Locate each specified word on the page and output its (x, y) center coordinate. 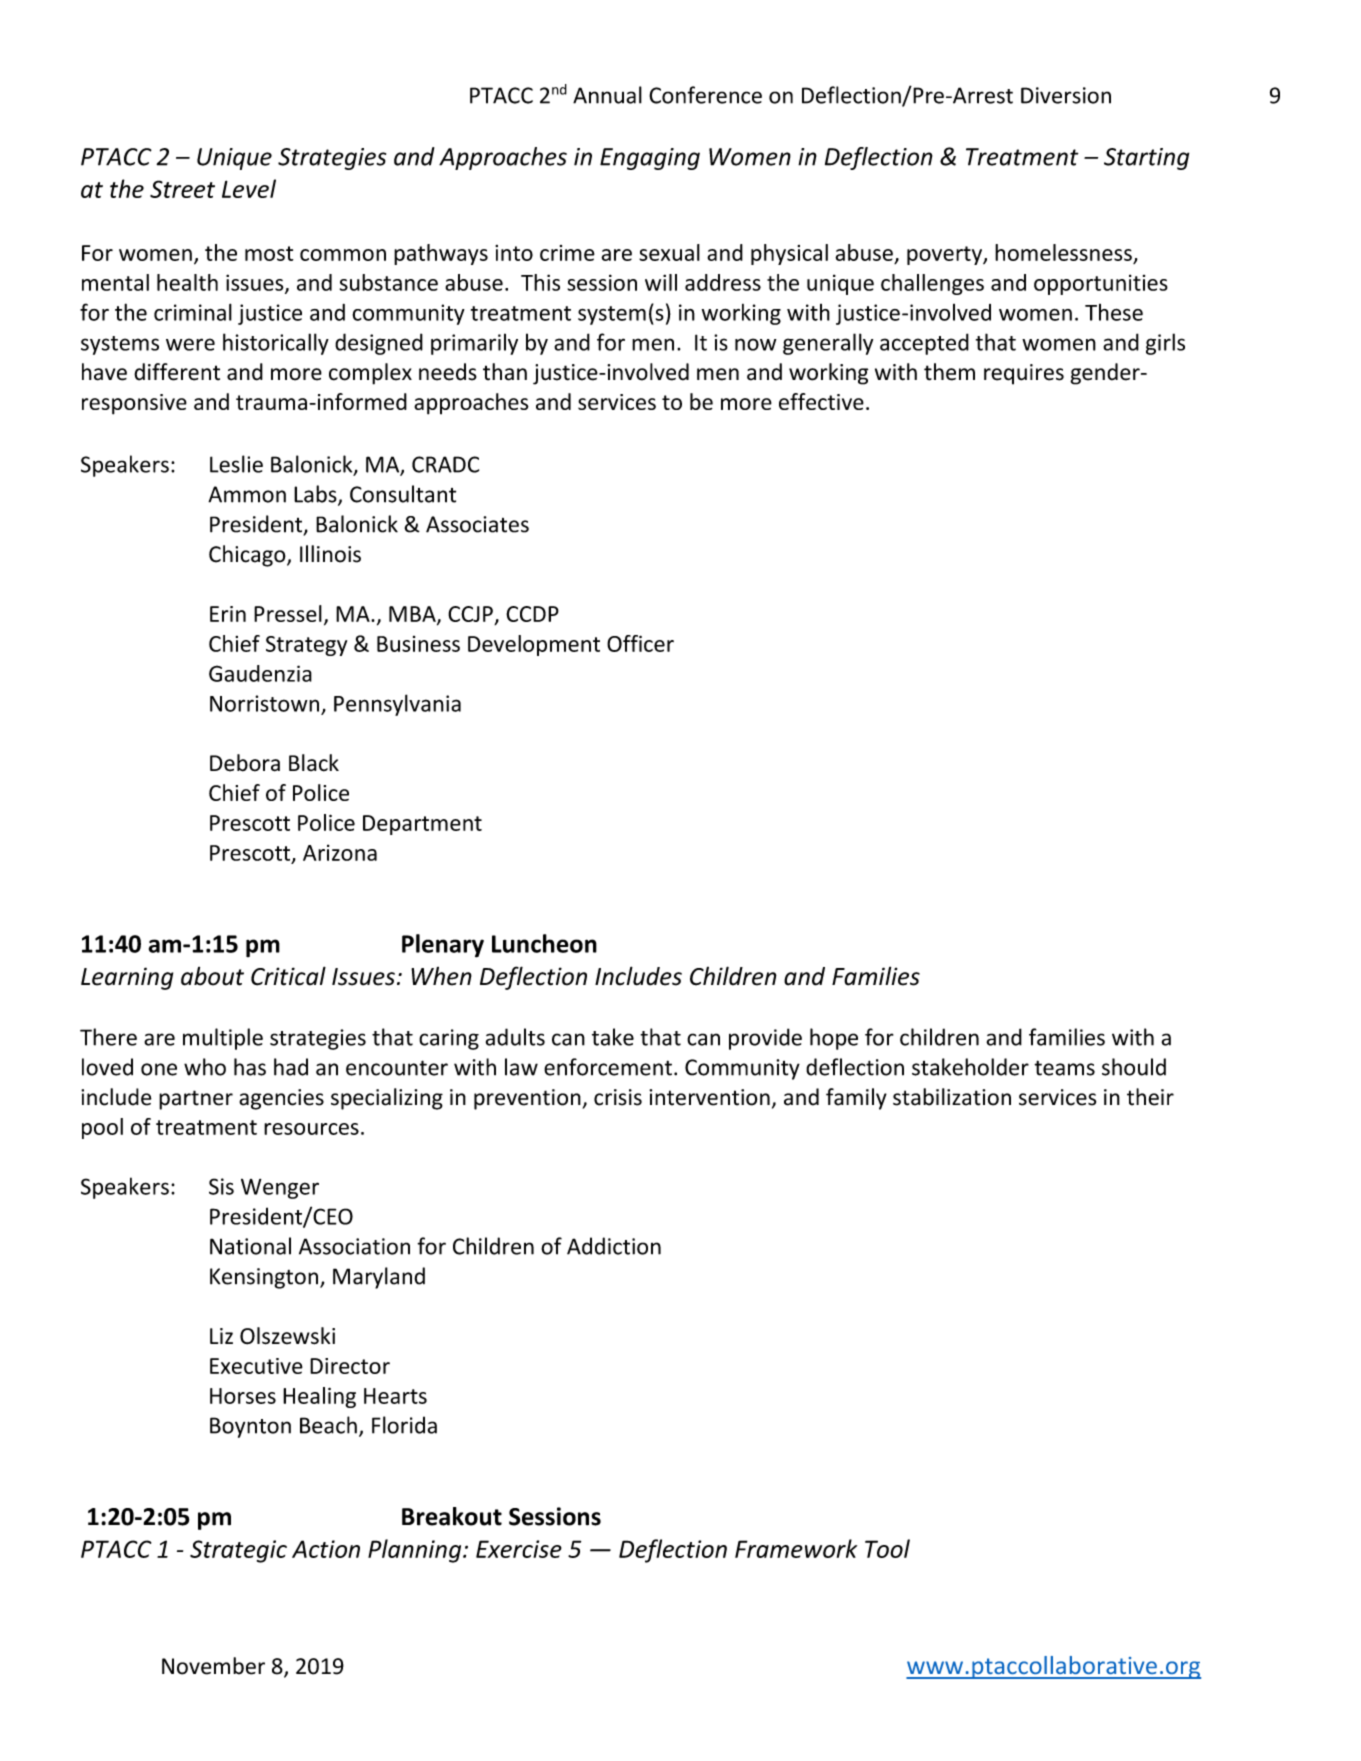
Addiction (614, 1246)
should (1134, 1067)
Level (249, 188)
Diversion (1066, 95)
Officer (640, 643)
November (213, 1666)
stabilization (952, 1097)
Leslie (236, 464)
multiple (223, 1039)
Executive (256, 1366)
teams (1064, 1068)
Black (314, 763)
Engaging (650, 159)
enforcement (608, 1067)
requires (1024, 374)
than (505, 372)
